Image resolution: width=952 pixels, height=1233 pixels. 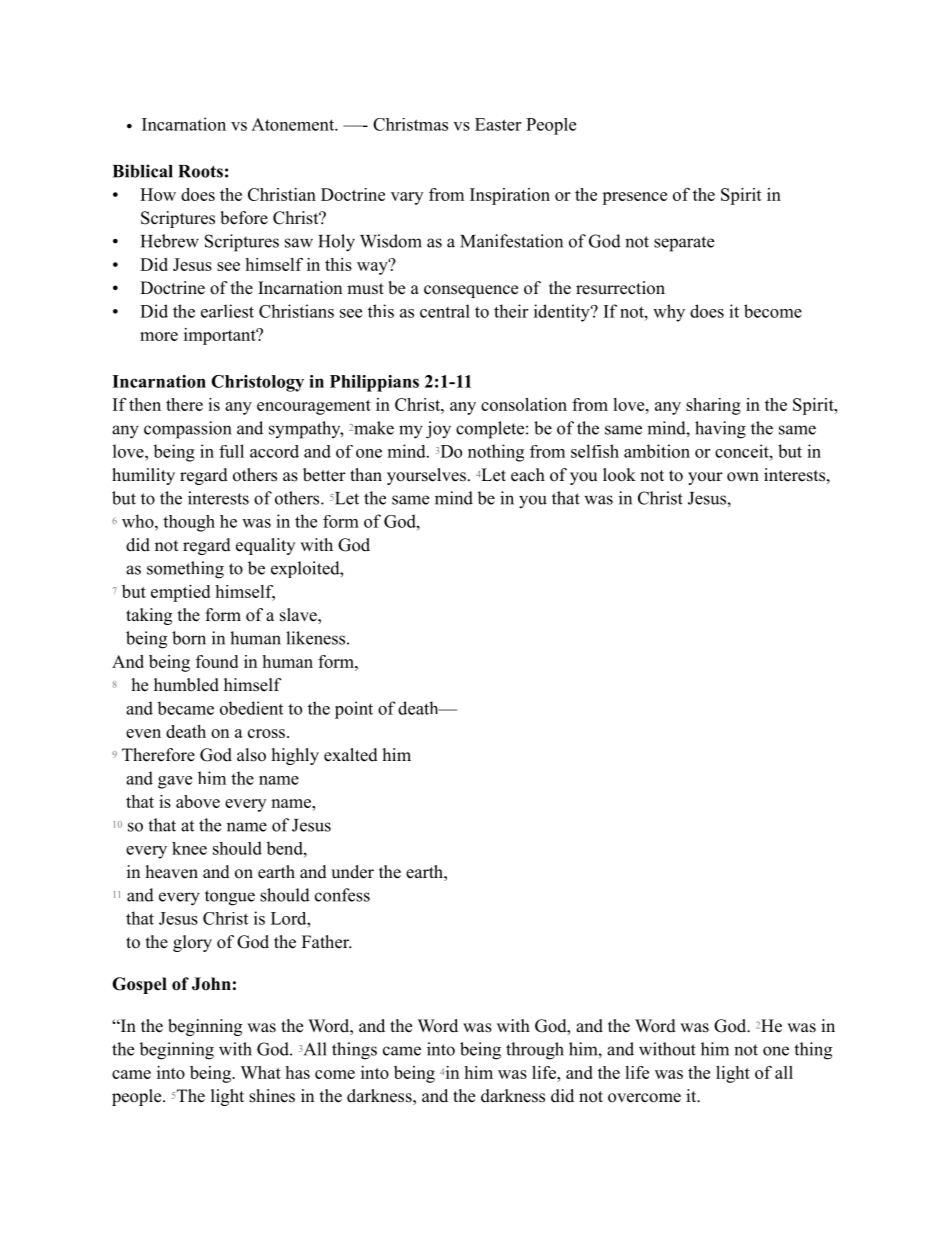 I want to click on emptied, so click(x=180, y=593).
